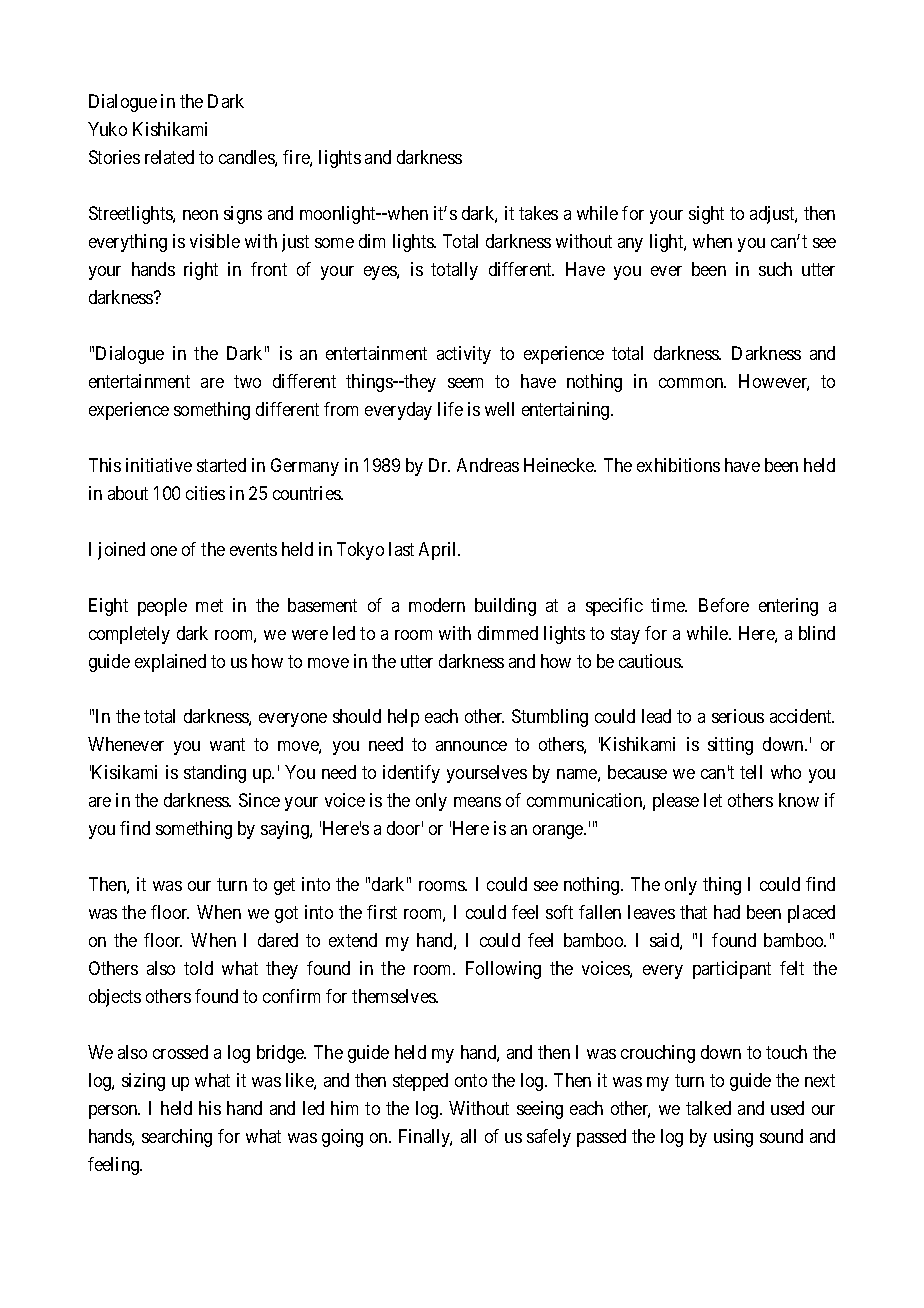 The image size is (924, 1308). What do you see at coordinates (205, 493) in the screenshot?
I see `cities` at bounding box center [205, 493].
